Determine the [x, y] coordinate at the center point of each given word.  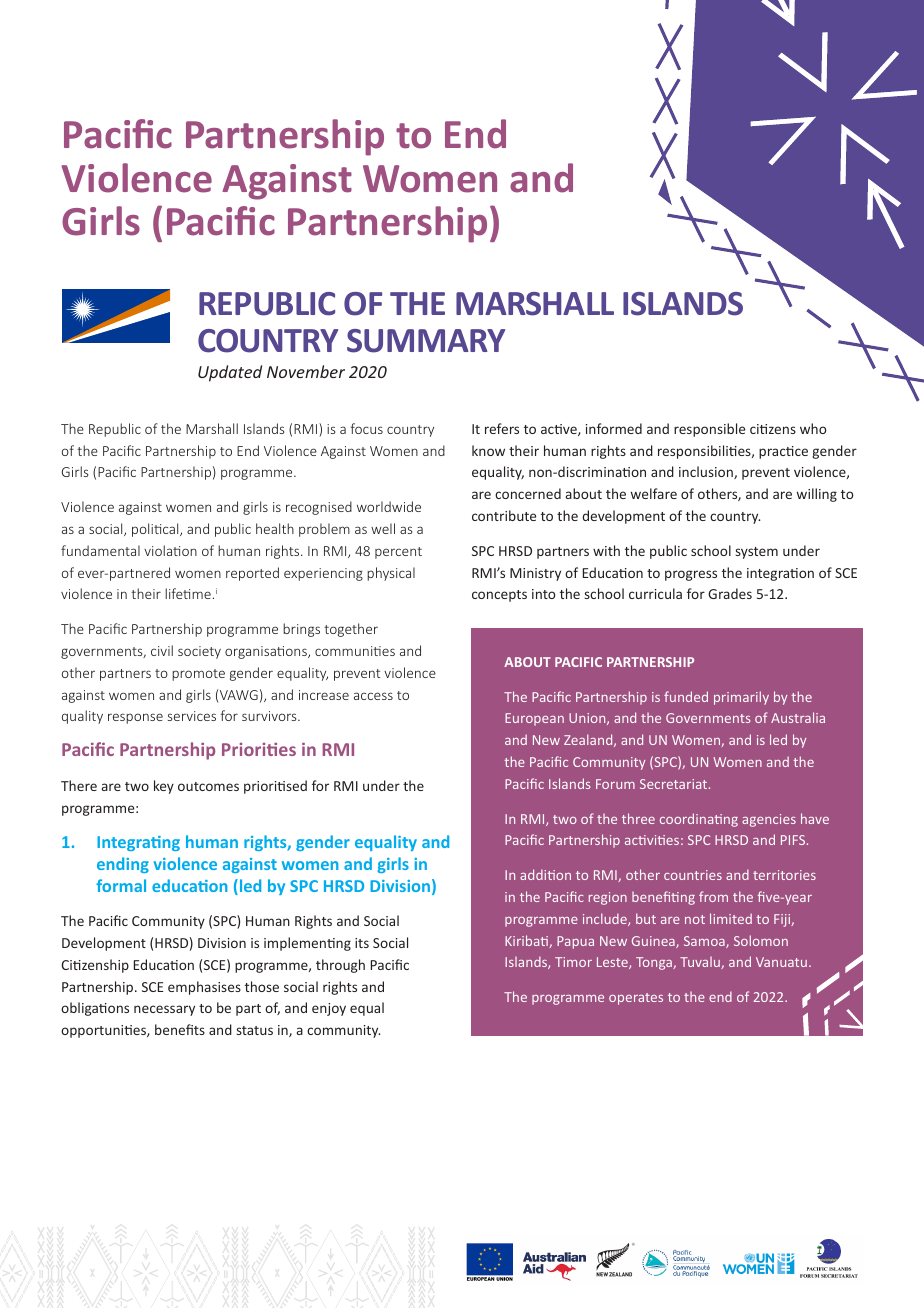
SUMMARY [426, 341]
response [135, 718]
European [534, 719]
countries [693, 875]
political [156, 530]
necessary [164, 1010]
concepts [499, 596]
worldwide [389, 506]
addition [545, 874]
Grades [730, 593]
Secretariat [675, 784]
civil [162, 650]
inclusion [707, 472]
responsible [709, 430]
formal [121, 885]
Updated [230, 373]
